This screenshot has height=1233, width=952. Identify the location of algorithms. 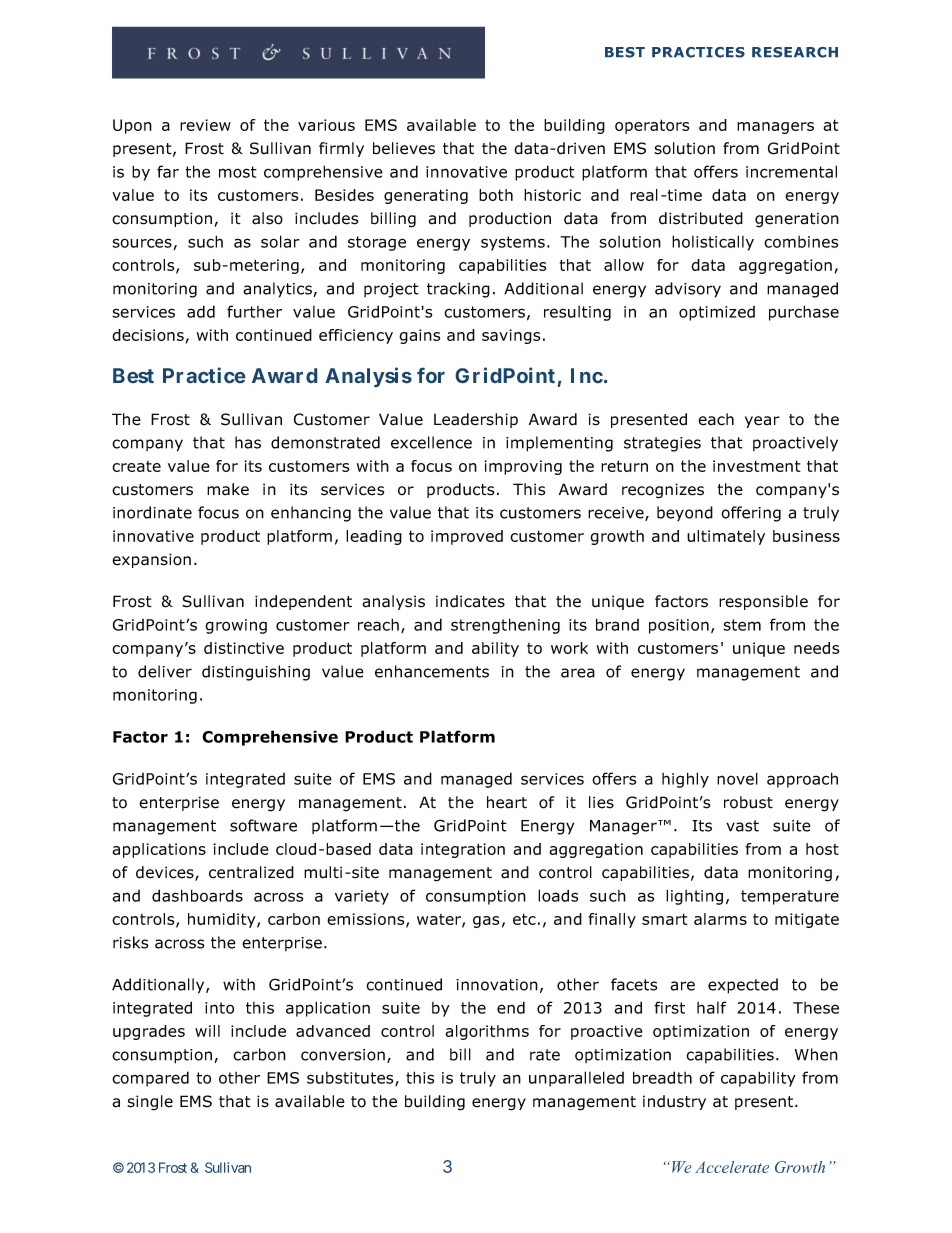
(487, 1032).
